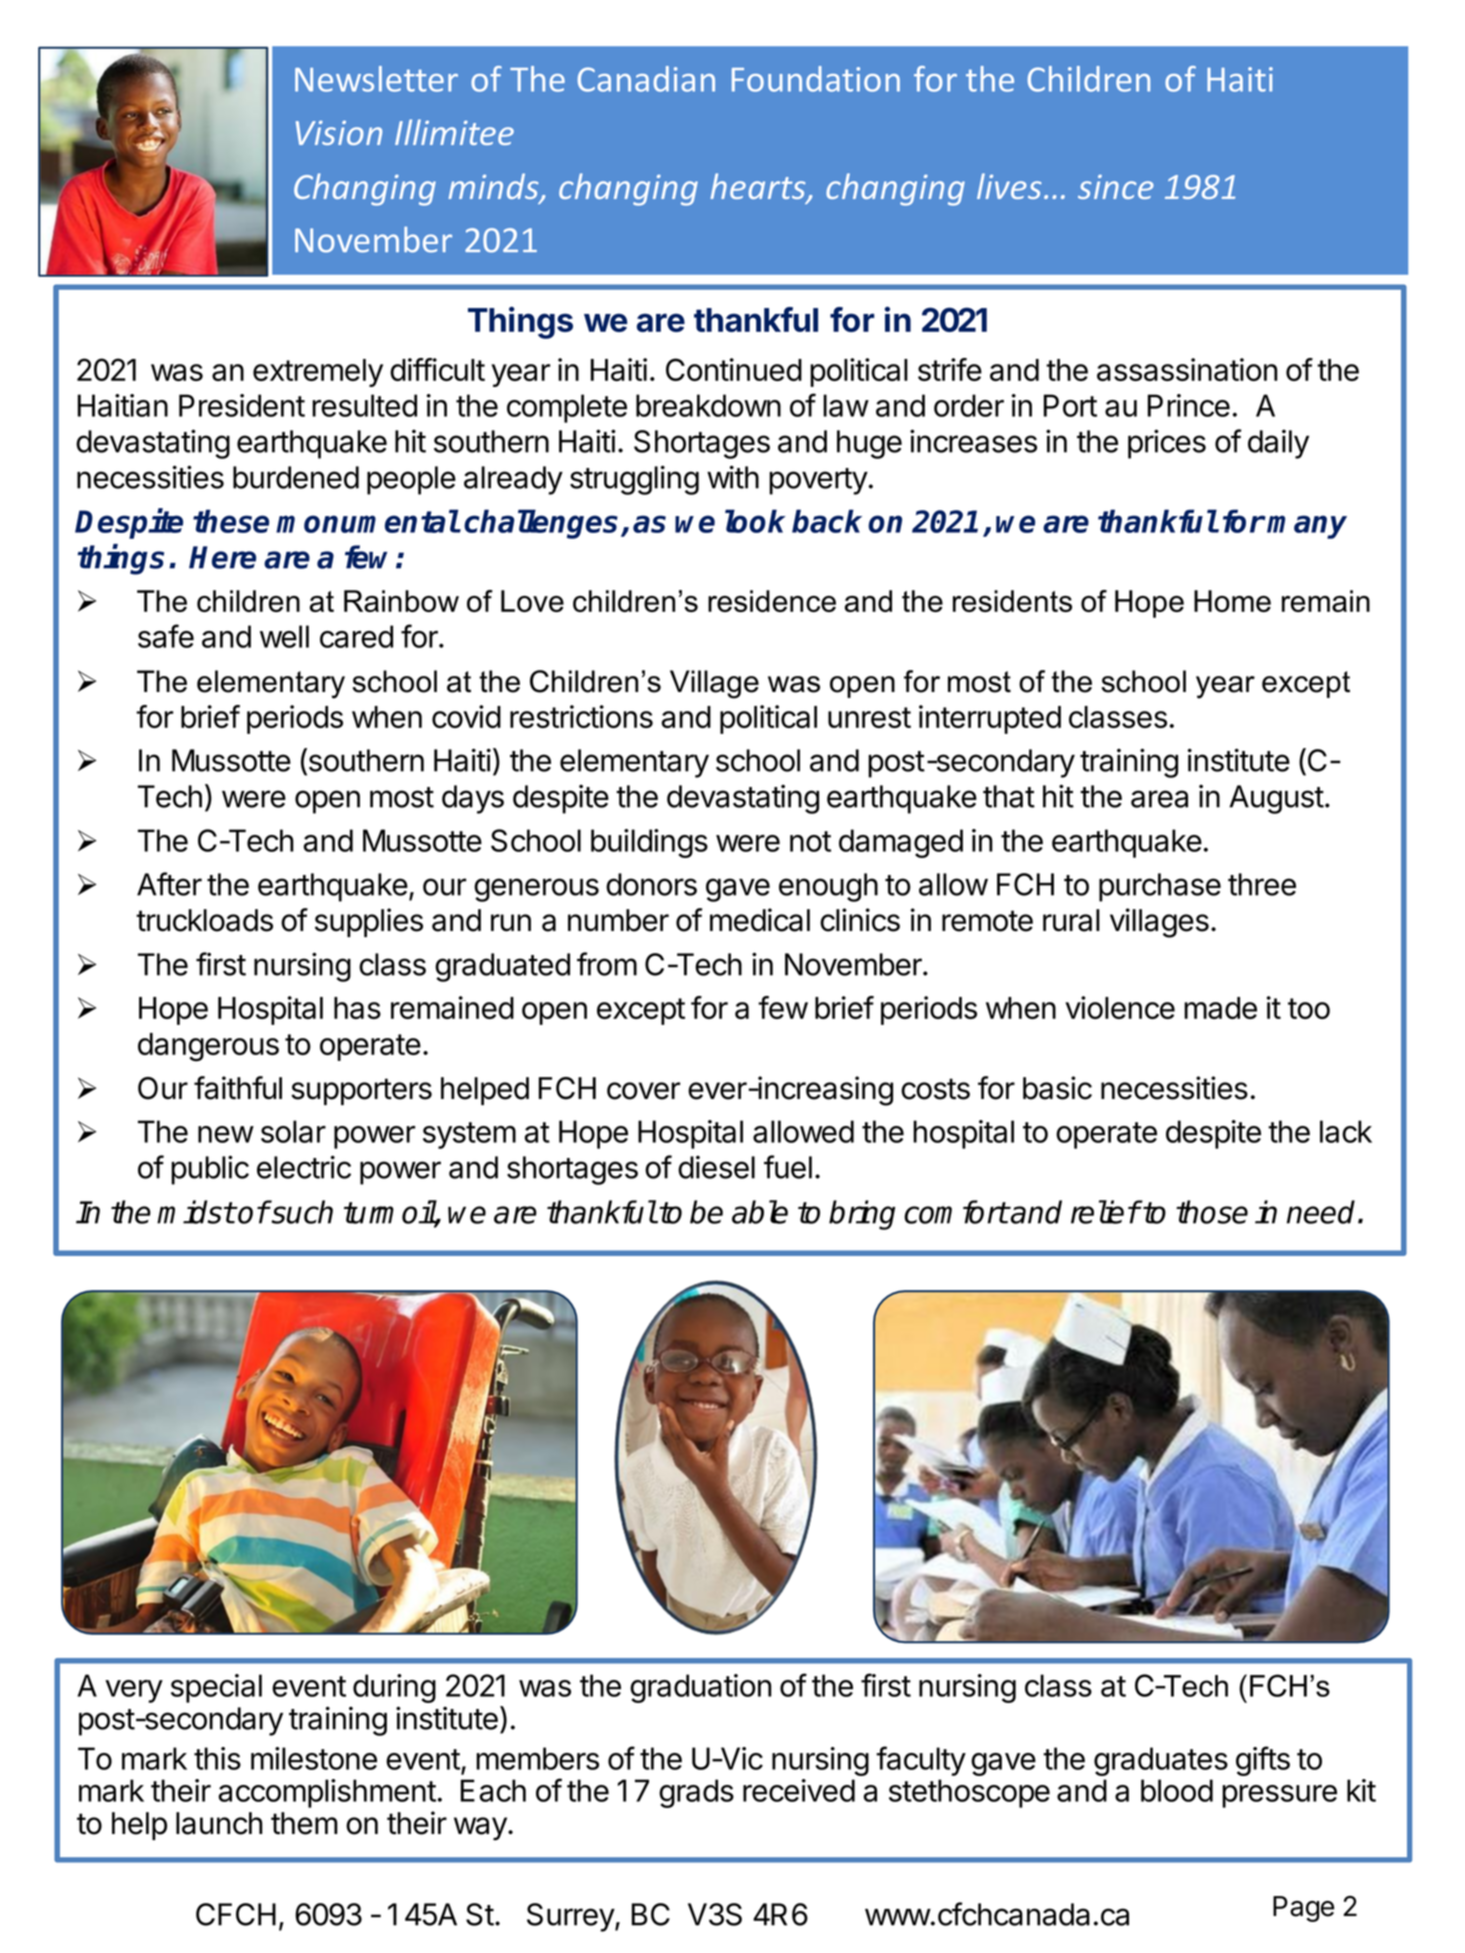  Describe the element at coordinates (869, 717) in the screenshot. I see `unrest` at that location.
